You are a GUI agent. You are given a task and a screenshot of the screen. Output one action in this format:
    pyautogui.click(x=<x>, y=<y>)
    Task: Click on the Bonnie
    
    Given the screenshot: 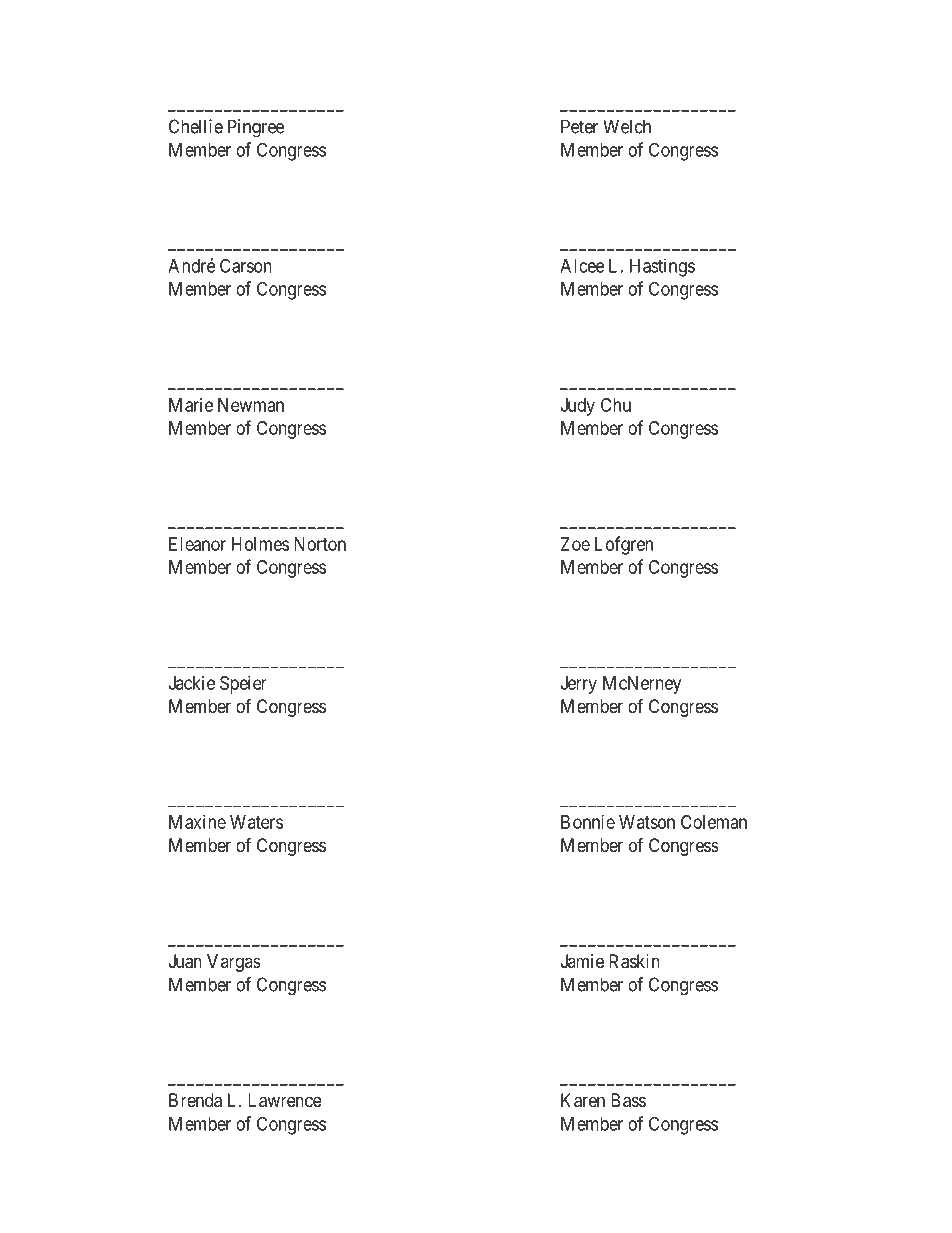 What is the action you would take?
    pyautogui.click(x=588, y=822)
